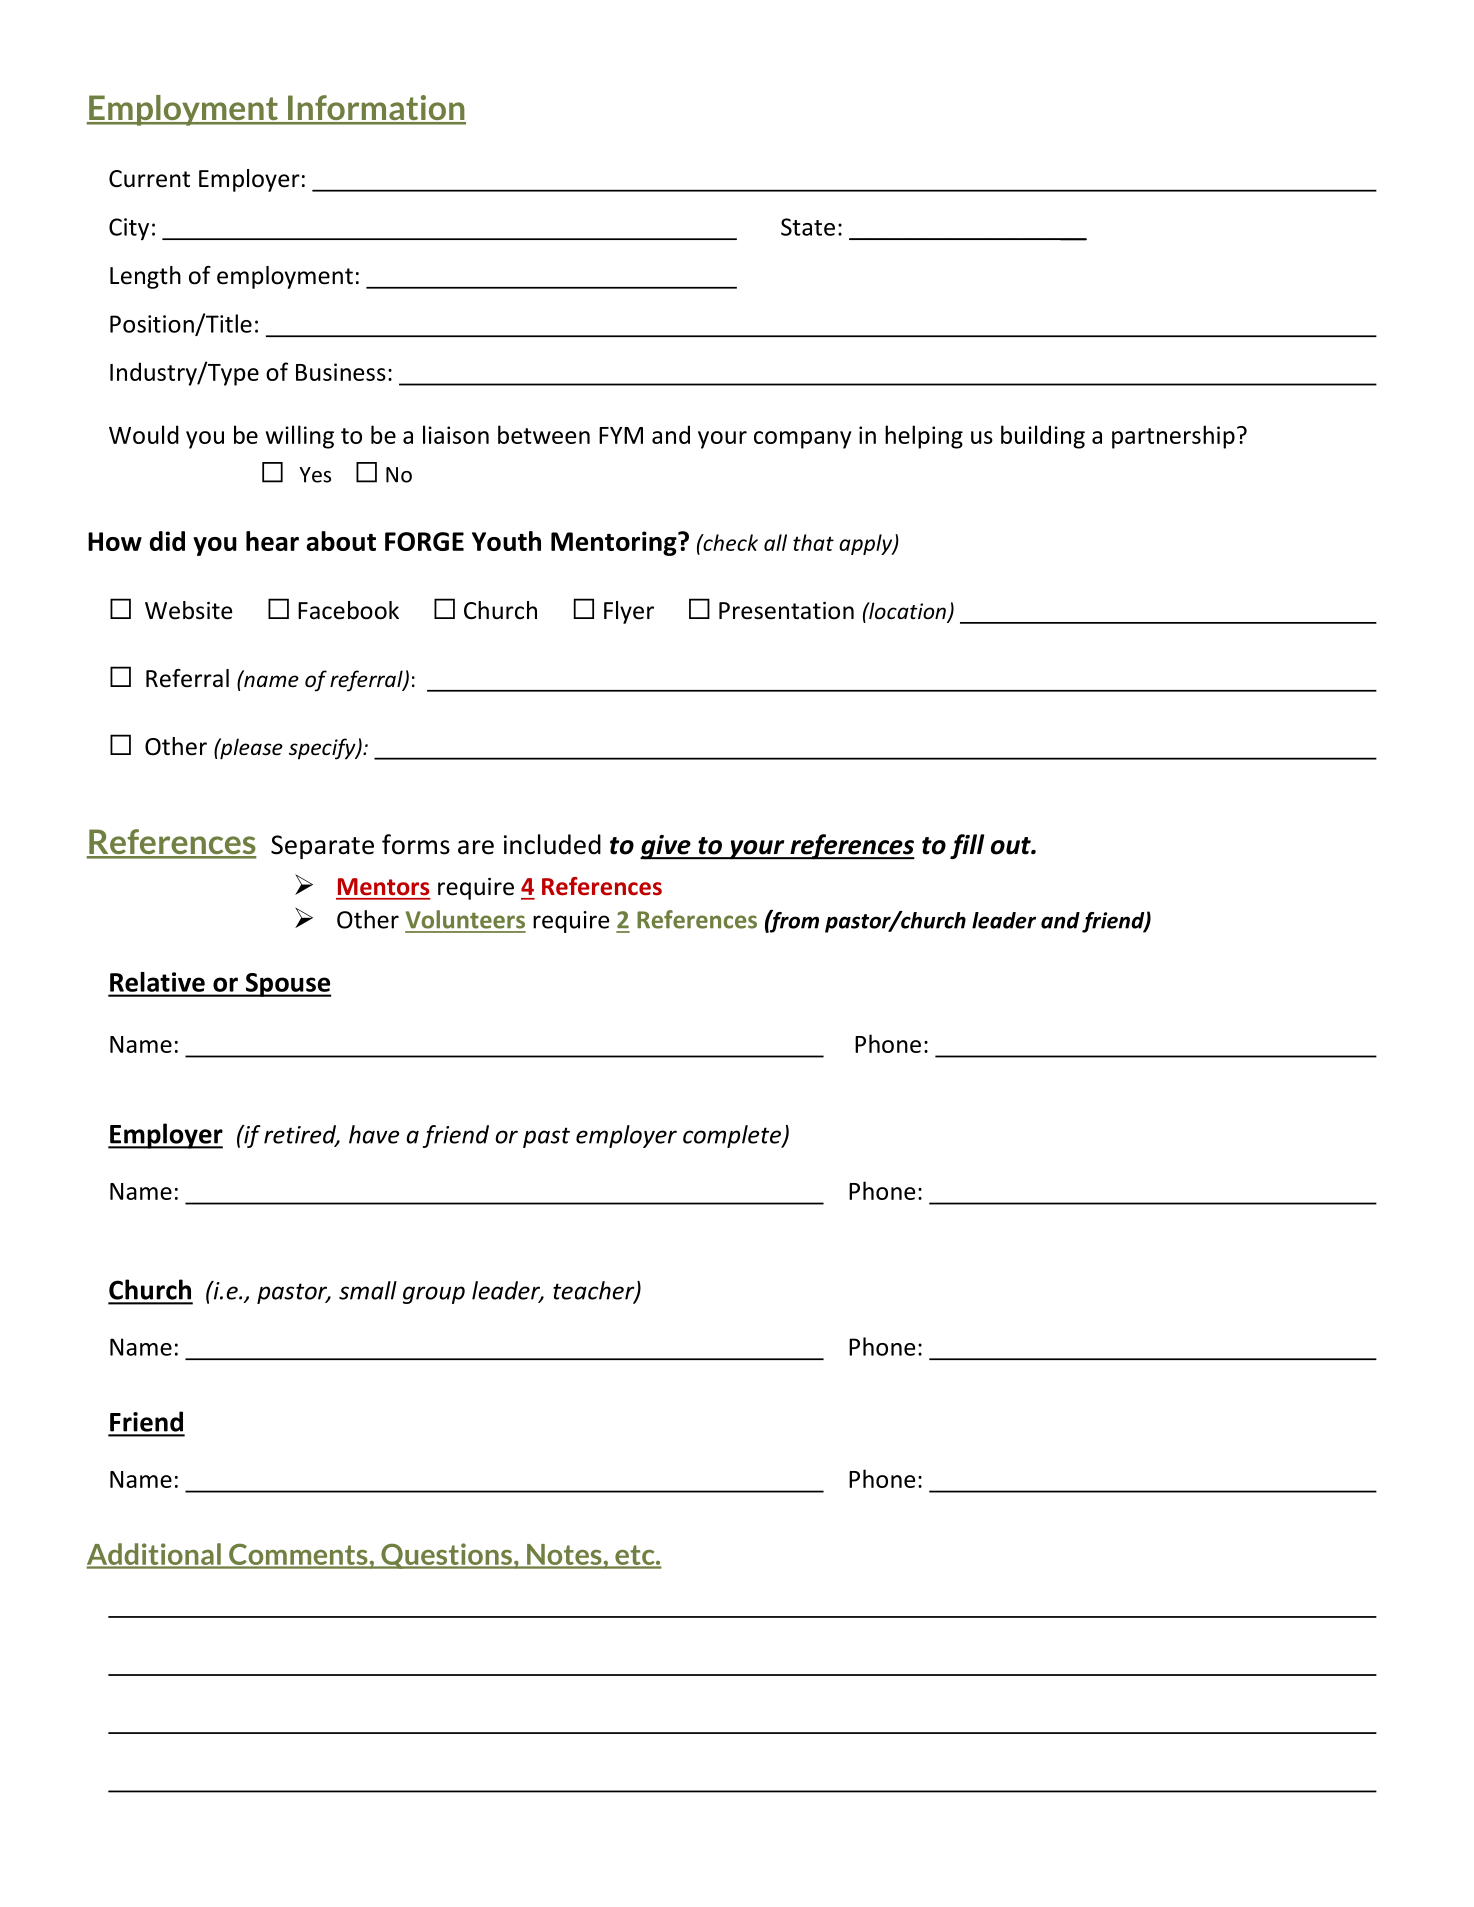 This screenshot has width=1474, height=1907. I want to click on Current, so click(149, 179).
